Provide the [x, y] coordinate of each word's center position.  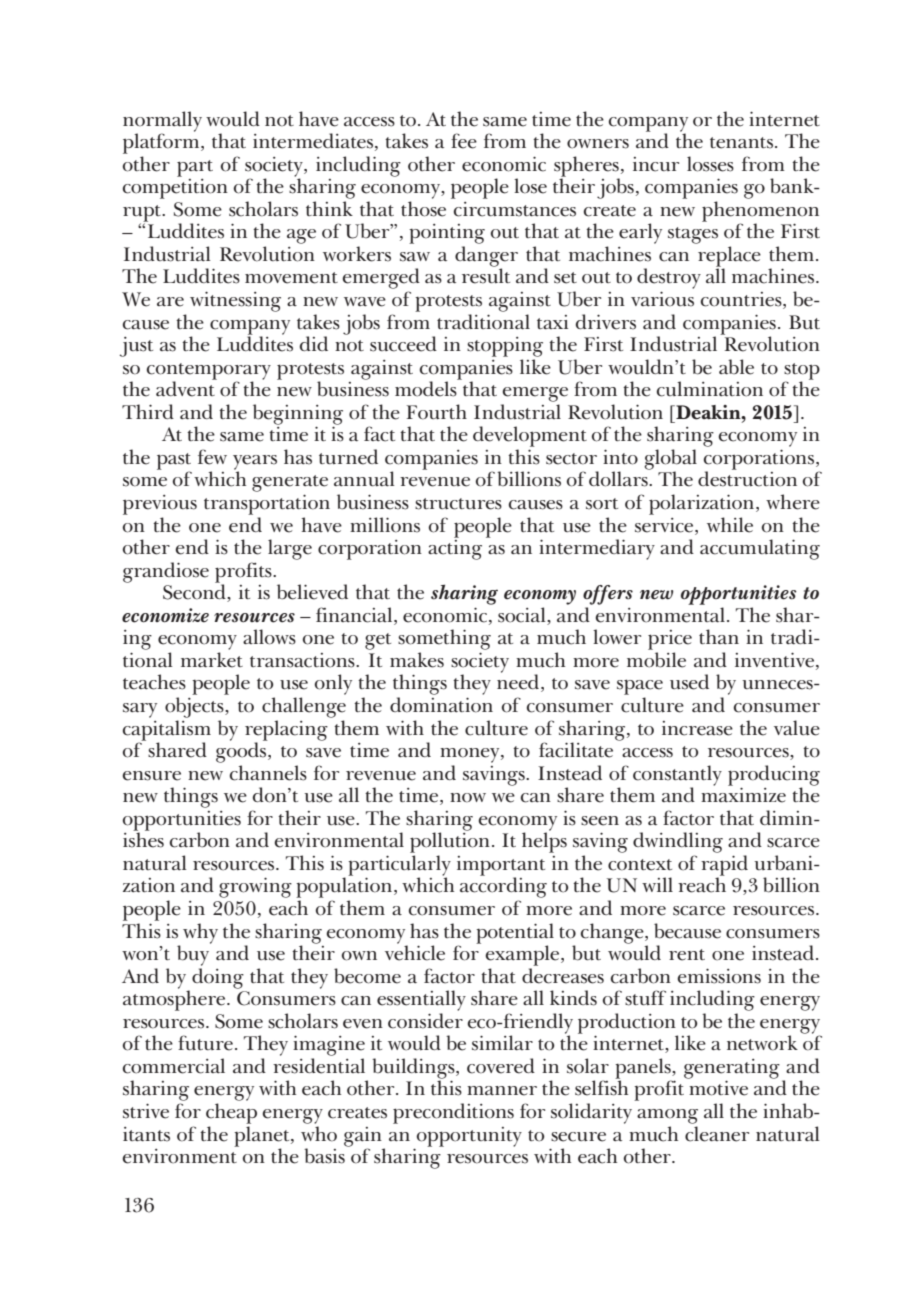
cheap [231, 1113]
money [471, 755]
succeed [403, 344]
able [736, 367]
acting [455, 548]
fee [464, 141]
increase [697, 728]
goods [242, 751]
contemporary [209, 372]
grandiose [166, 572]
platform [162, 142]
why [200, 933]
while [730, 525]
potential [515, 934]
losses [710, 164]
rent [687, 955]
